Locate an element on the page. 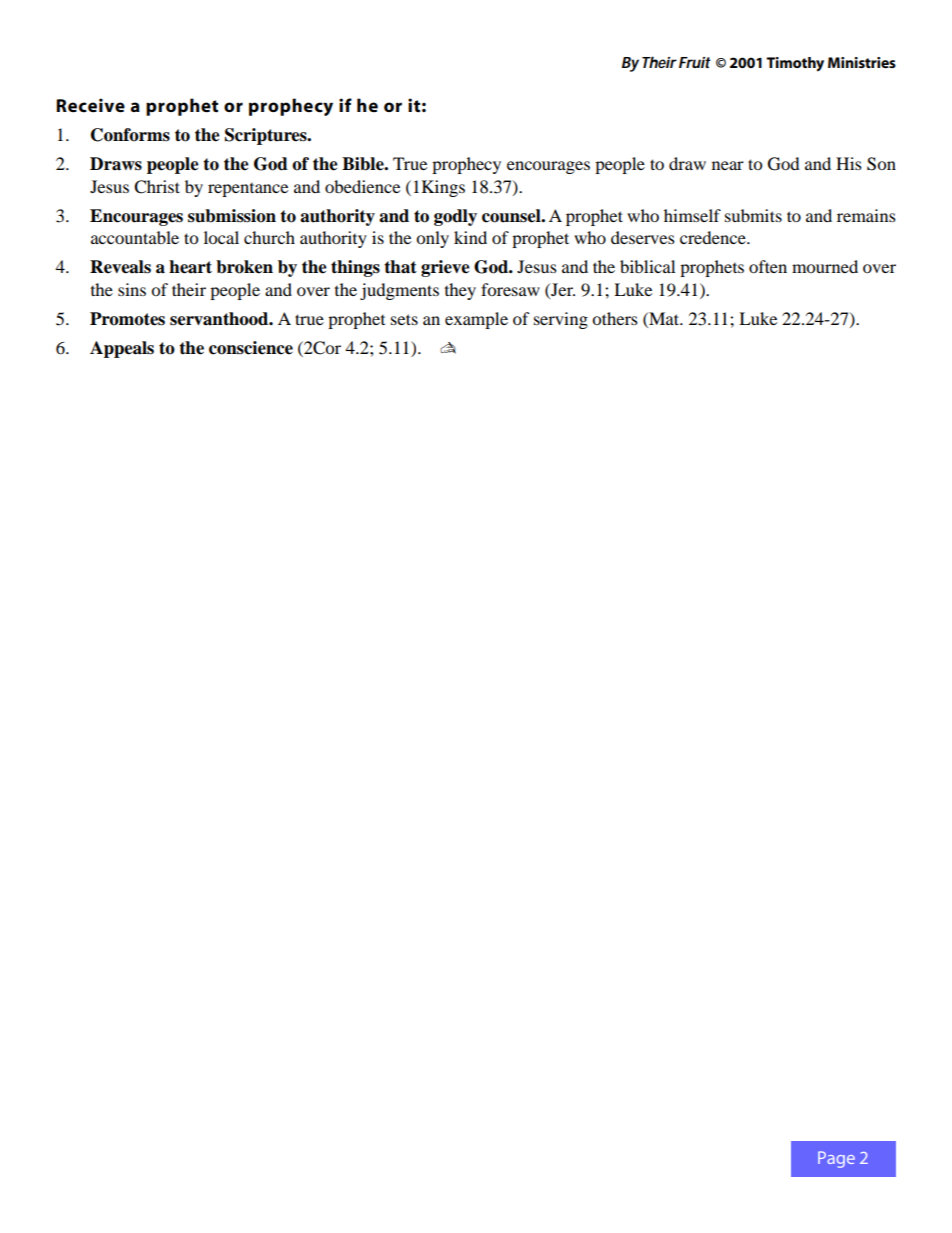 The height and width of the page is (1233, 952). foresaw is located at coordinates (510, 289).
